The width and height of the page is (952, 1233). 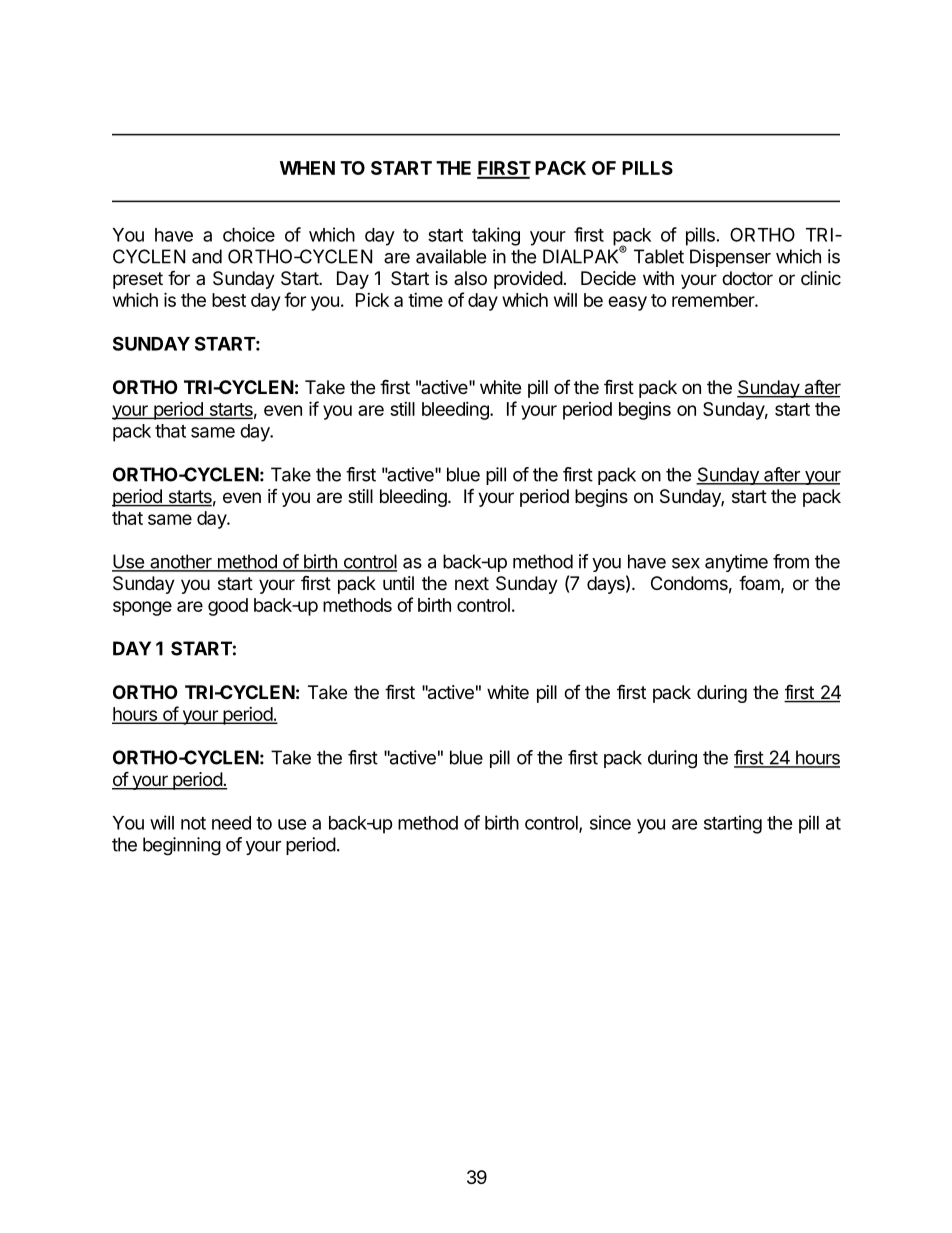 What do you see at coordinates (181, 562) in the page?
I see `another` at bounding box center [181, 562].
